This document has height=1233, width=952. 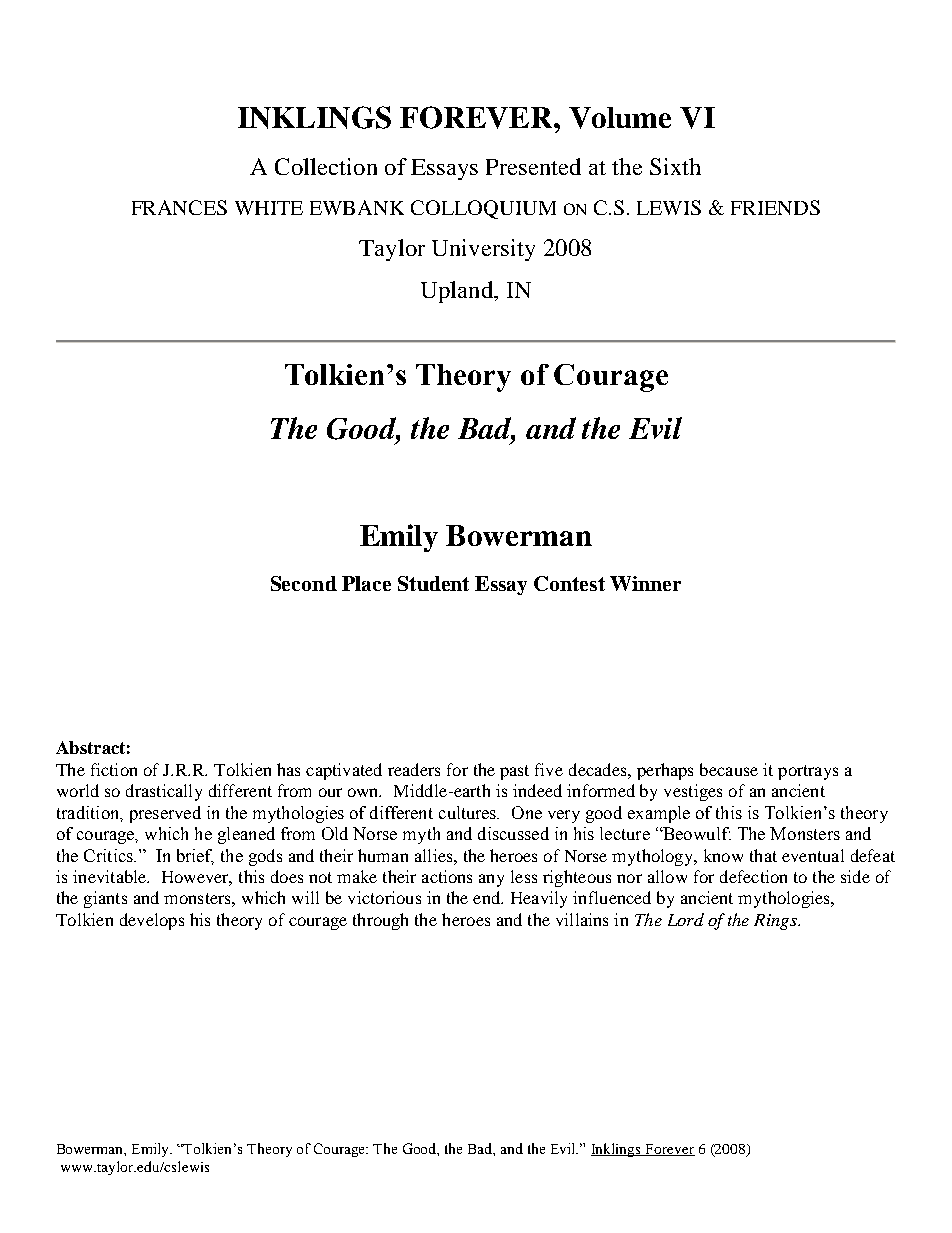 What do you see at coordinates (179, 207) in the document?
I see `FRANCES` at bounding box center [179, 207].
